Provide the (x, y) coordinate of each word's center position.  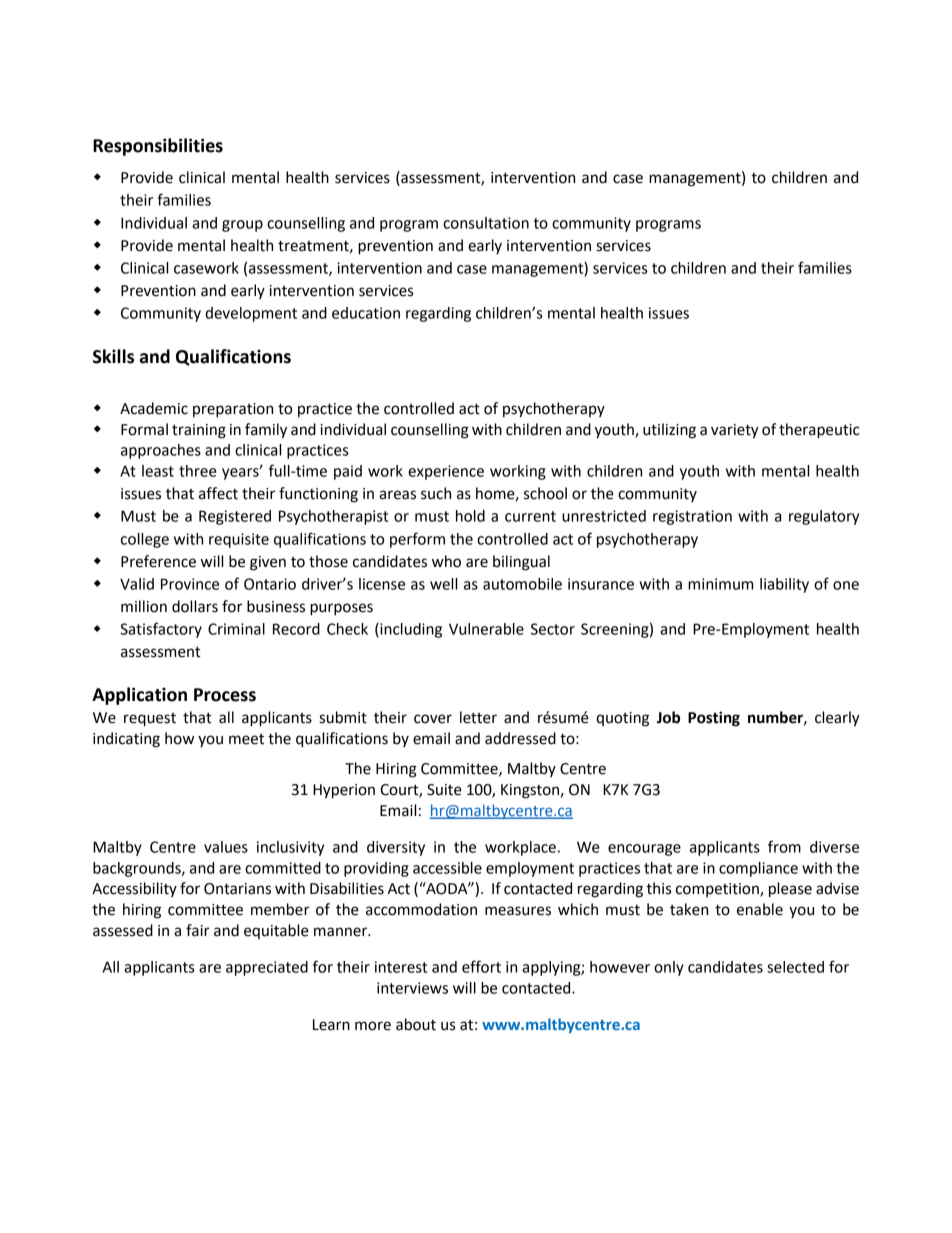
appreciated (267, 968)
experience (446, 472)
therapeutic (819, 431)
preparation (233, 410)
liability (784, 585)
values (226, 847)
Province (190, 584)
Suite (444, 790)
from (784, 846)
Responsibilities (158, 147)
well (443, 584)
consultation (486, 223)
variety (735, 431)
